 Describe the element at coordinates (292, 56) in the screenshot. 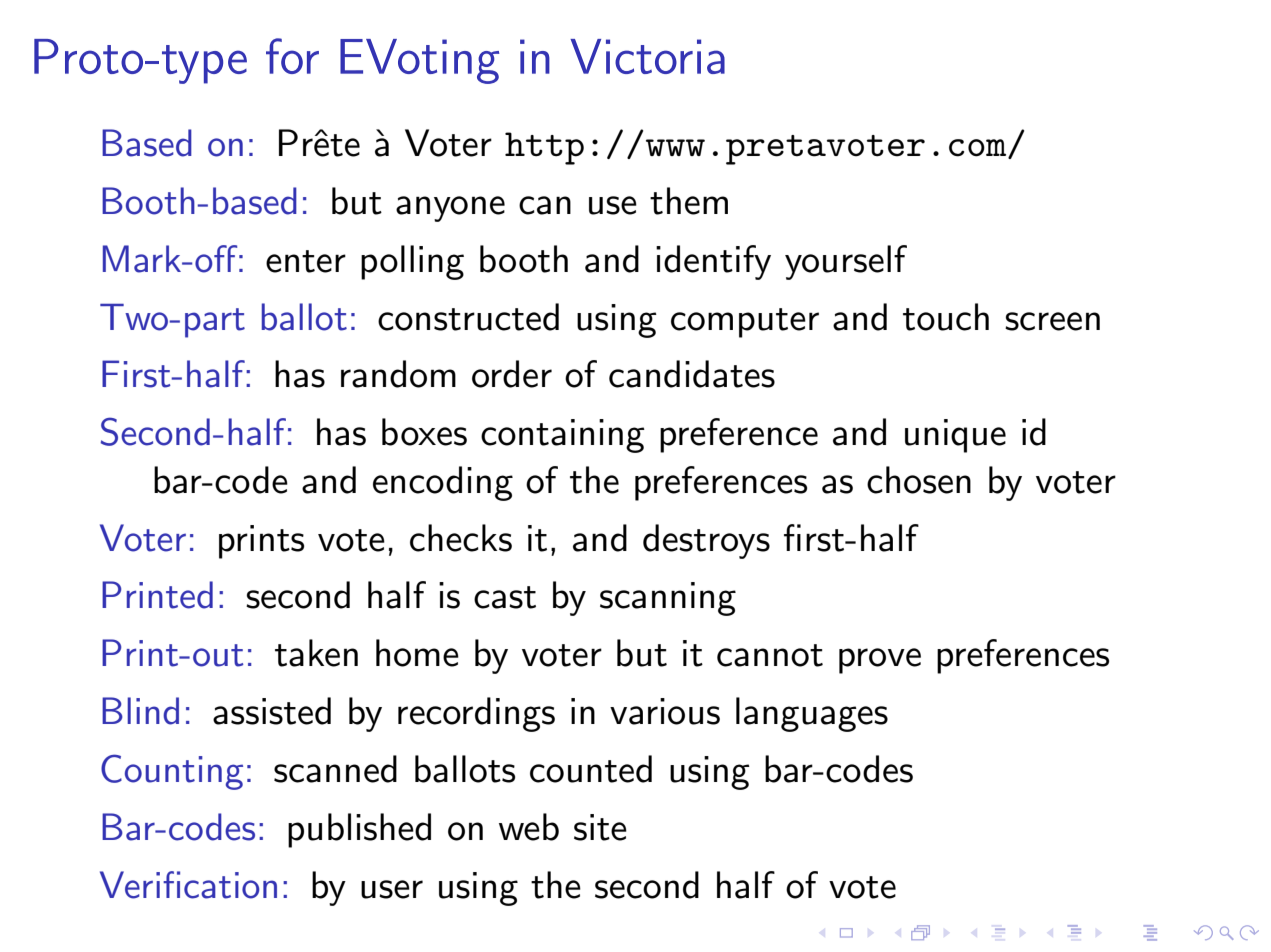

I see `for` at that location.
